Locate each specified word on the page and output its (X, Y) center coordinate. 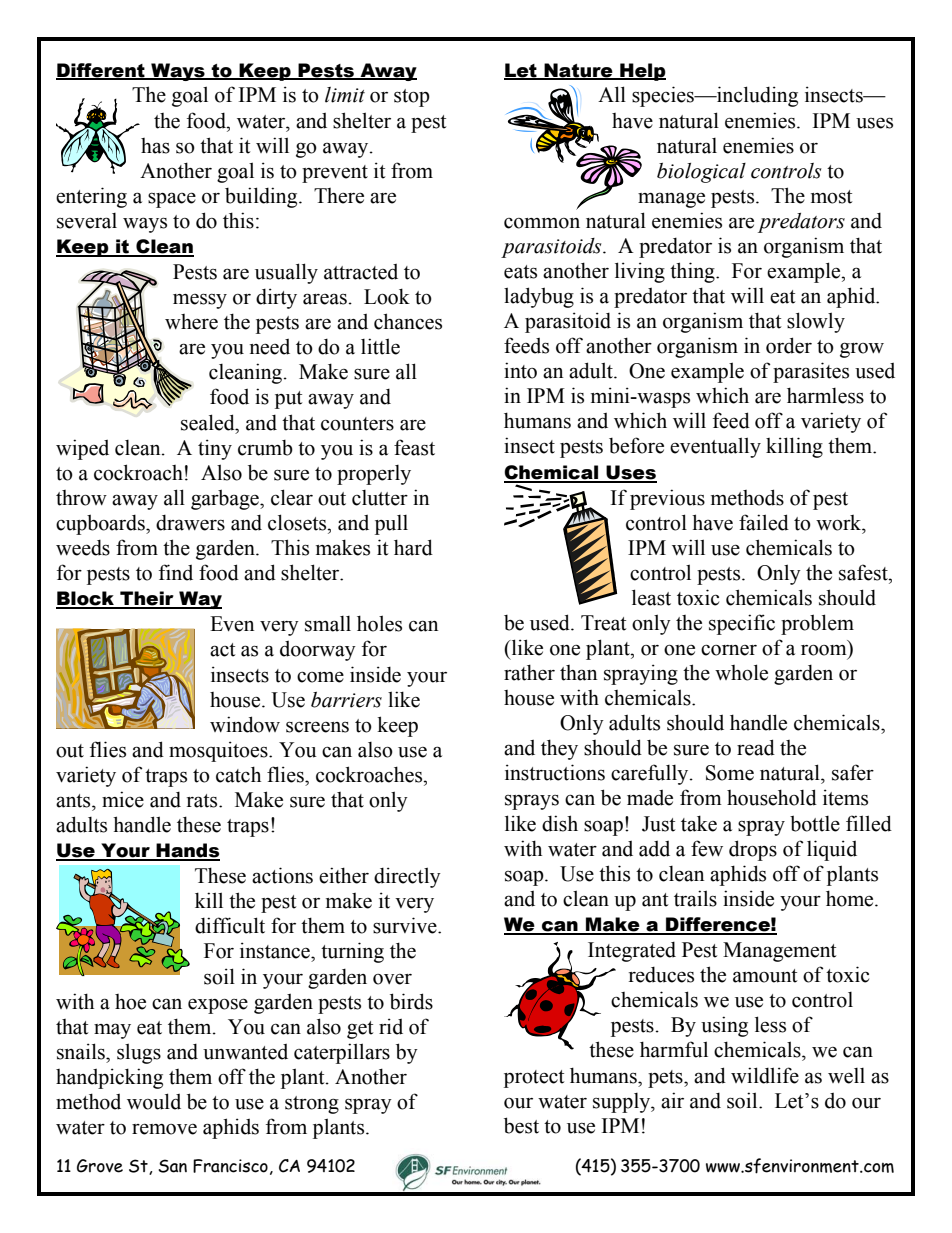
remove (164, 1129)
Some (730, 773)
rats (203, 801)
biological (701, 173)
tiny (215, 449)
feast (414, 447)
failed (764, 522)
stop (412, 98)
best (521, 1125)
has (155, 146)
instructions (555, 772)
